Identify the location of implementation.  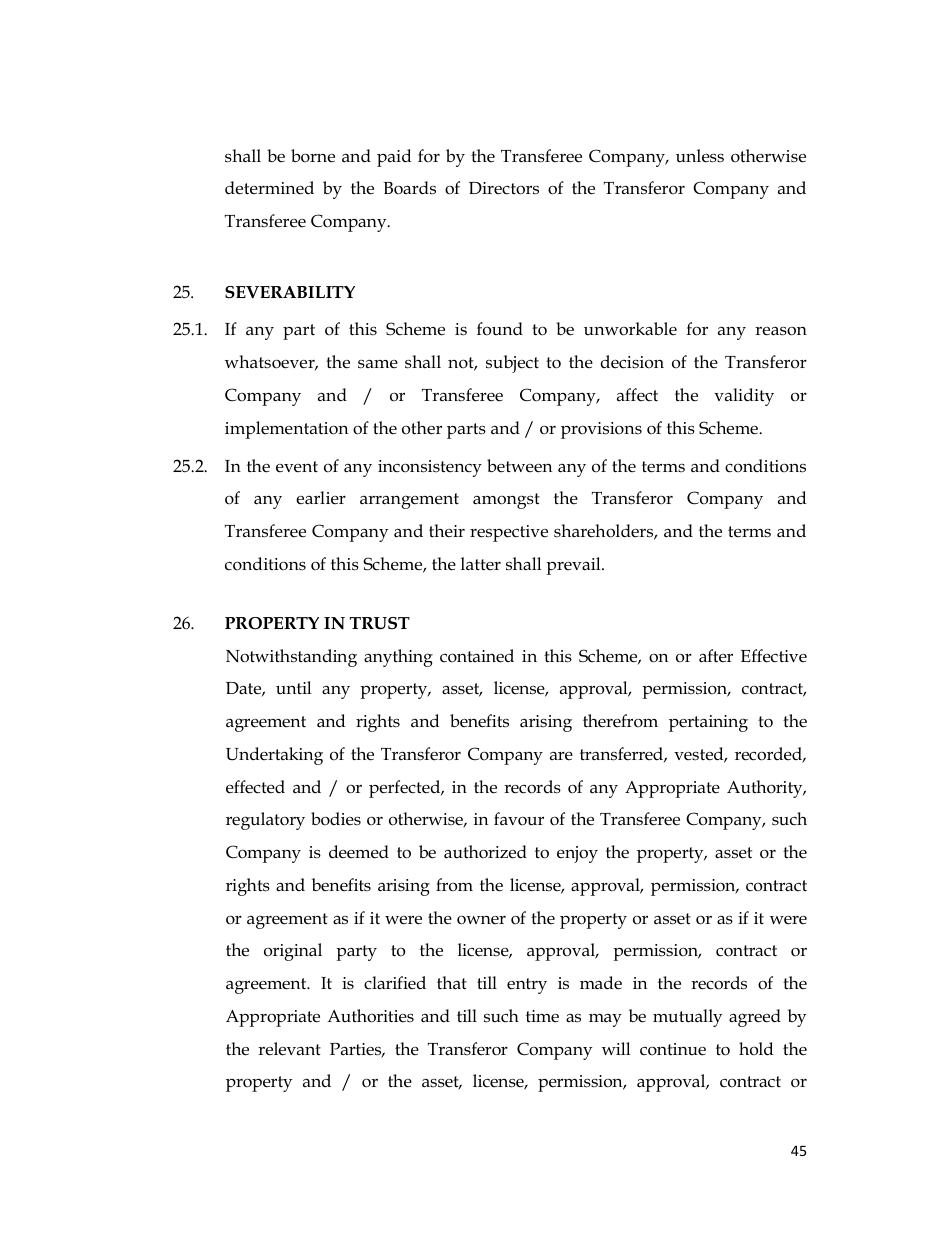
(286, 430).
